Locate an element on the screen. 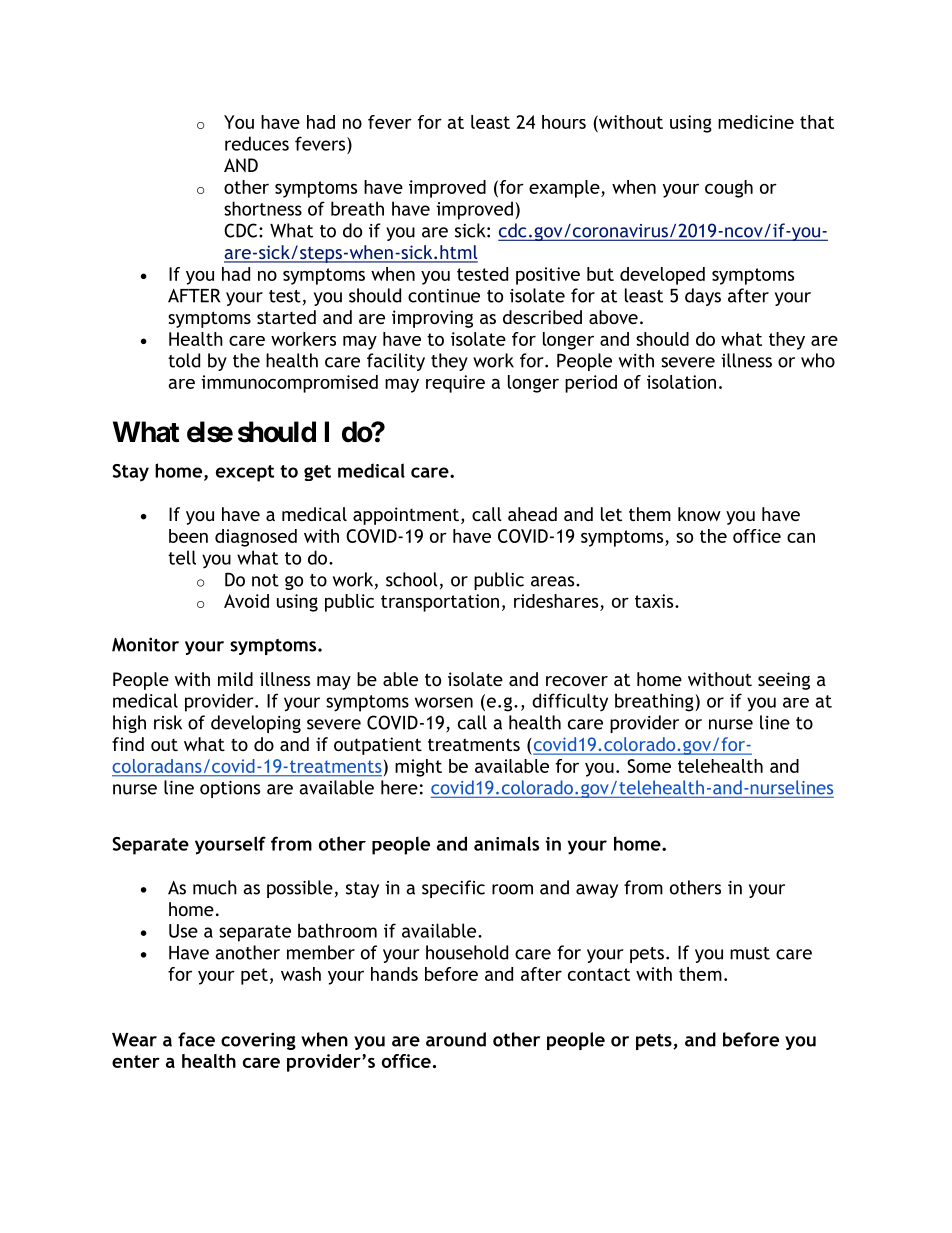 Image resolution: width=952 pixels, height=1233 pixels. isolation is located at coordinates (681, 382).
